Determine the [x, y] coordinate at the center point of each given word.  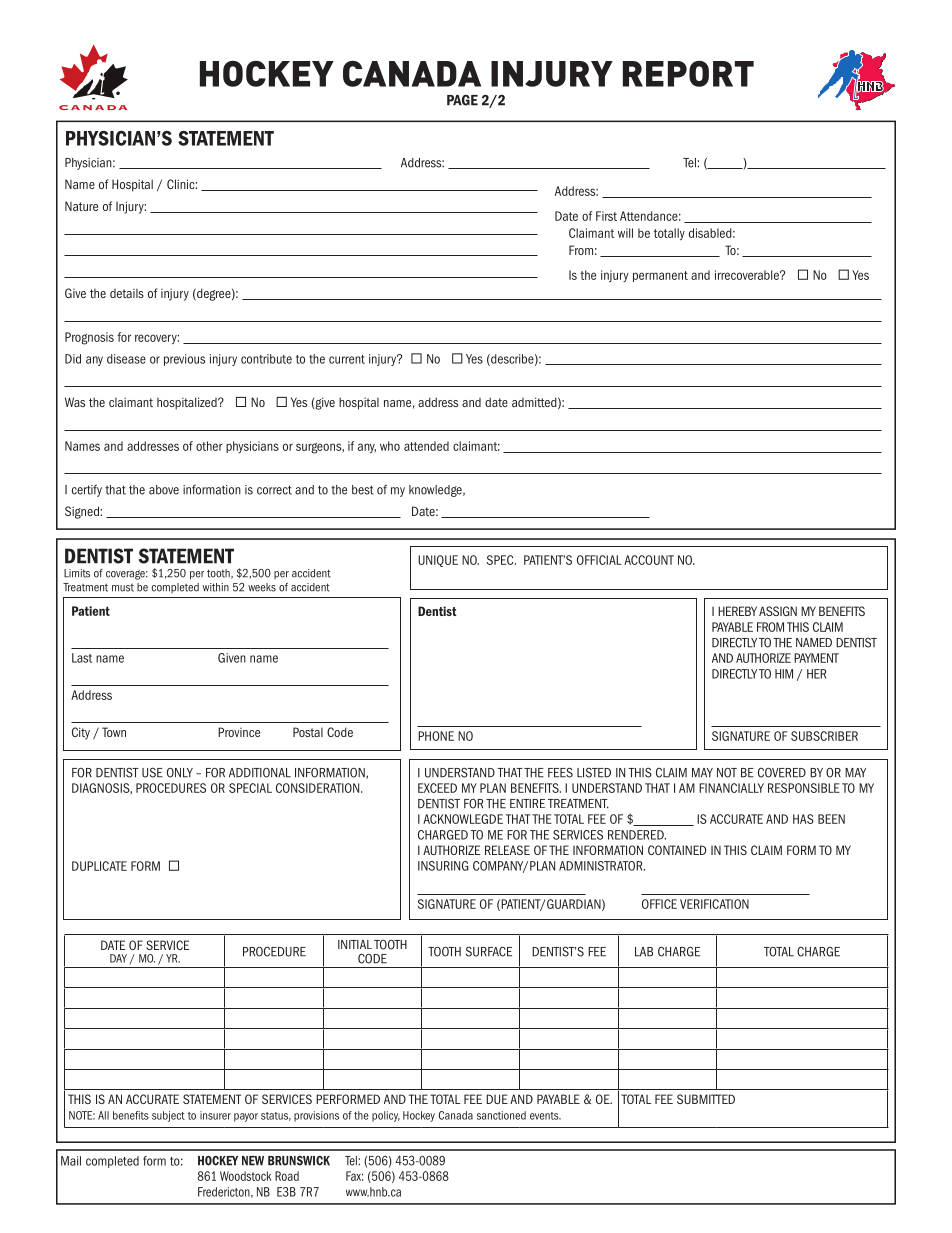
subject [168, 1116]
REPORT [688, 74]
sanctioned [501, 1115]
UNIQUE [438, 561]
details [127, 293]
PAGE [462, 100]
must [123, 588]
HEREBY [737, 611]
